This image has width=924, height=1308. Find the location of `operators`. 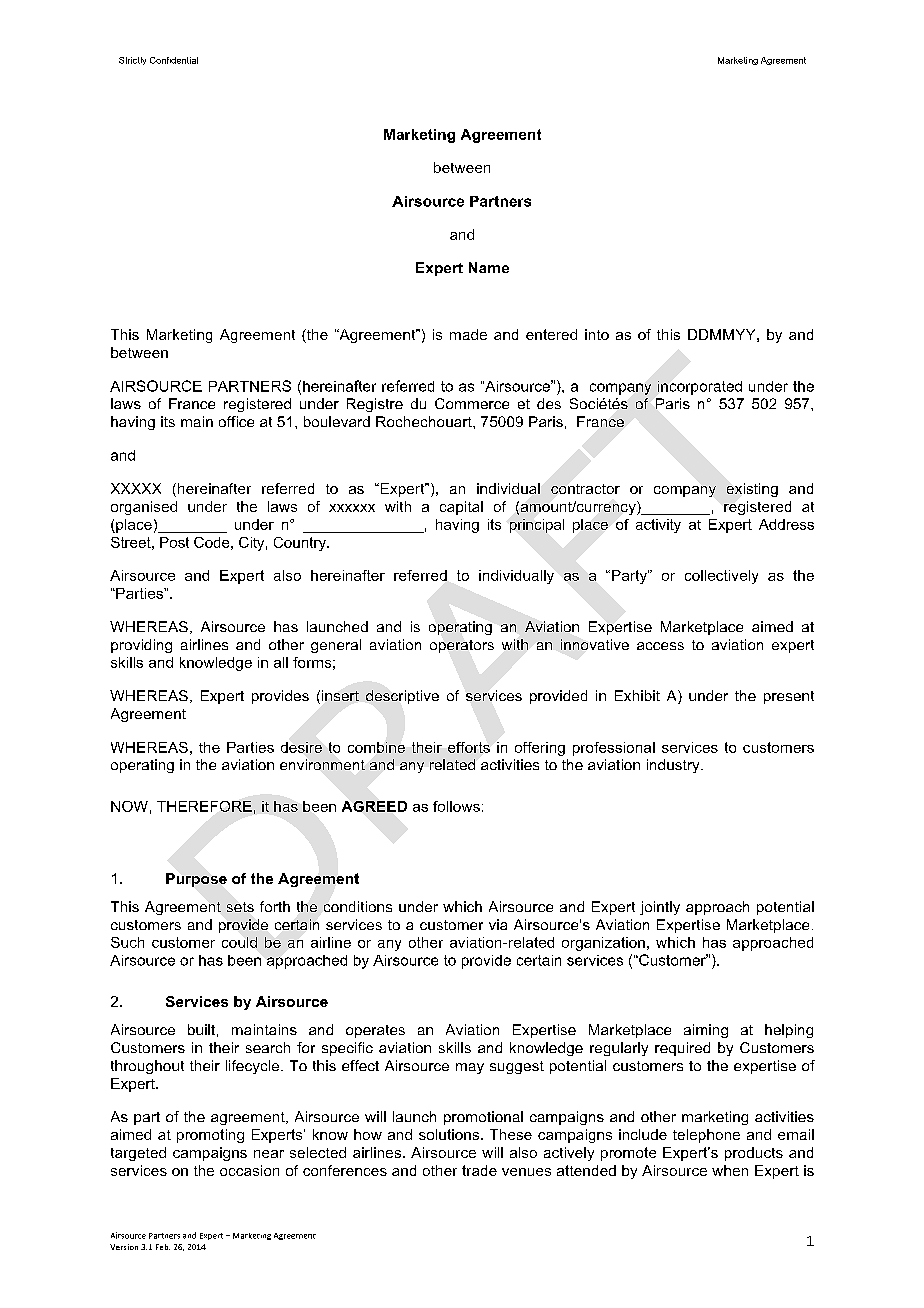

operators is located at coordinates (462, 646).
